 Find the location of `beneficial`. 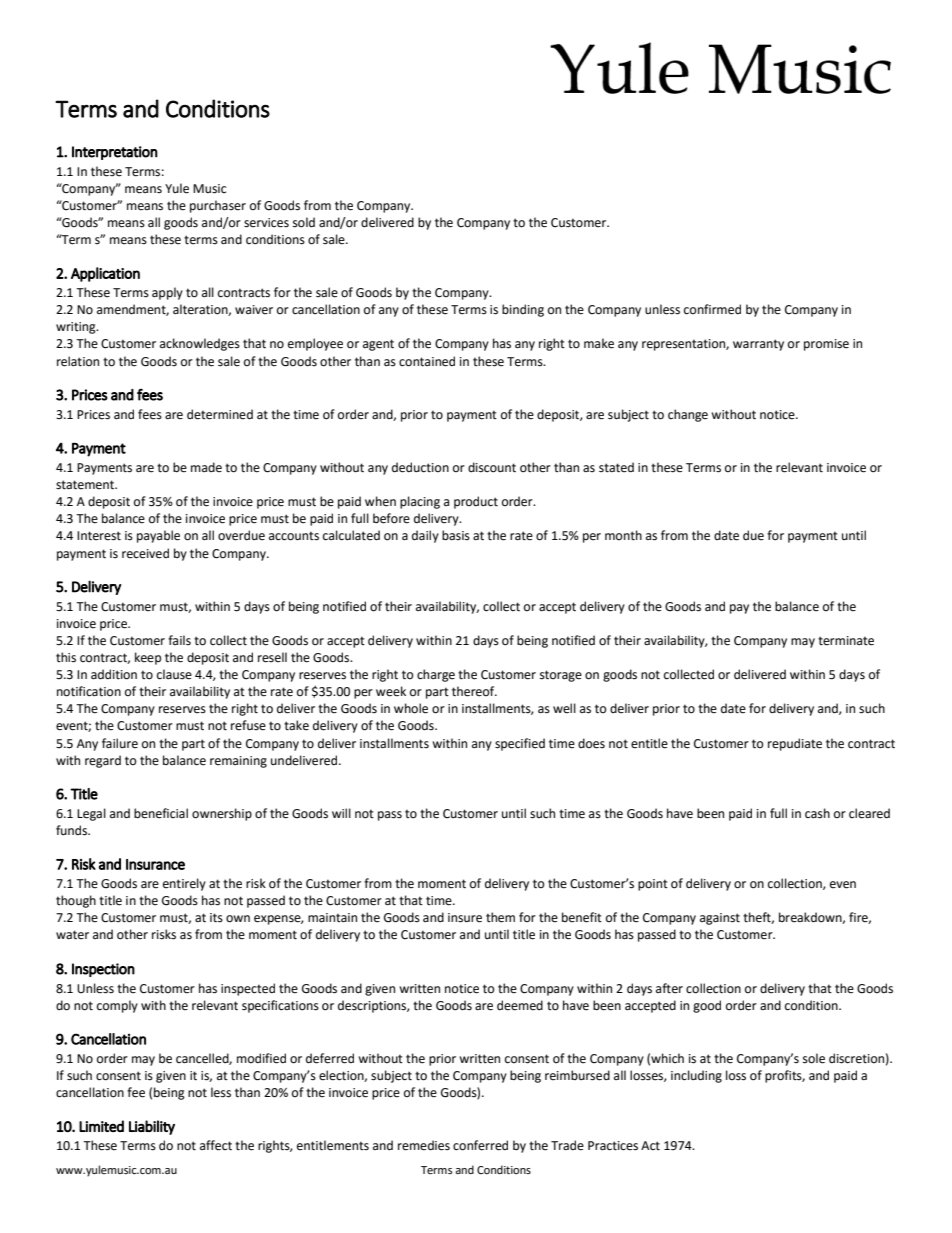

beneficial is located at coordinates (161, 813).
